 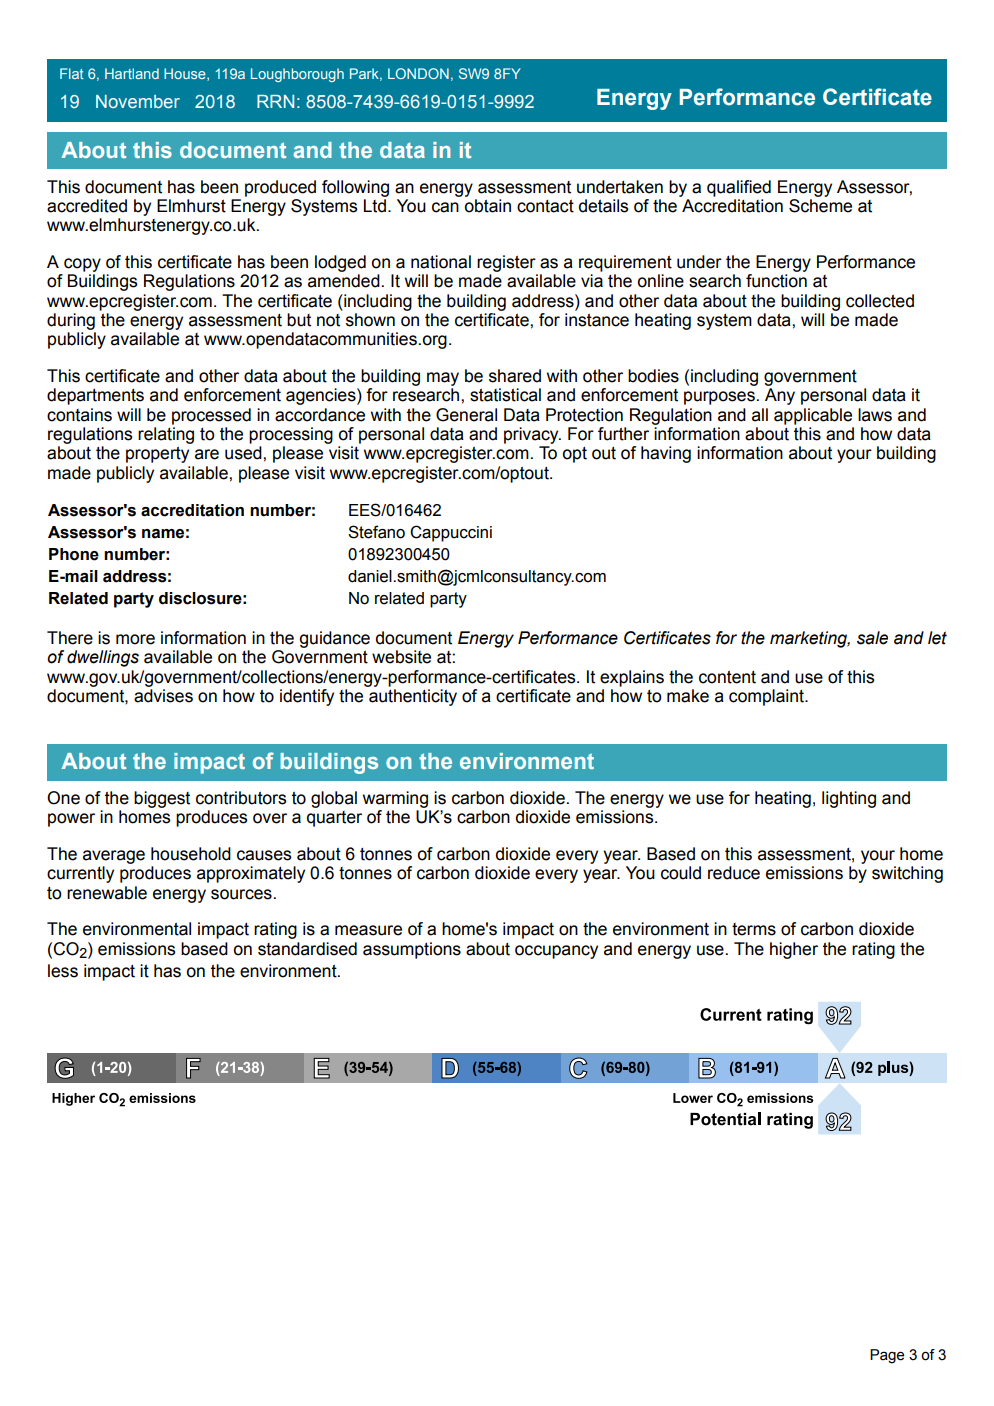 What do you see at coordinates (820, 206) in the screenshot?
I see `Scheme` at bounding box center [820, 206].
